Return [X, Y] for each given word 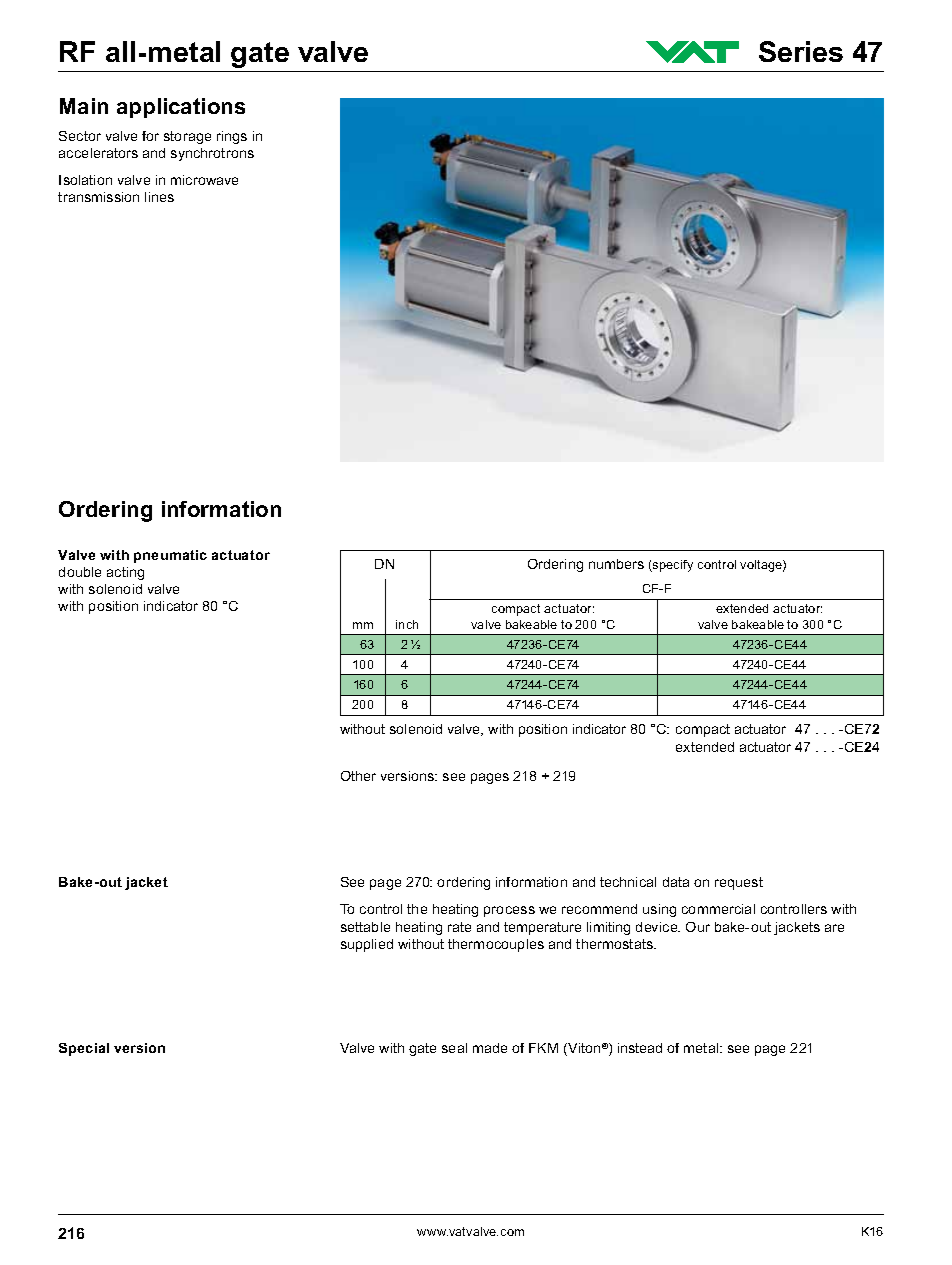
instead [640, 1048]
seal [454, 1048]
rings [232, 137]
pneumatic [170, 556]
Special [84, 1049]
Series [801, 51]
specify [672, 566]
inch [407, 624]
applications [181, 108]
